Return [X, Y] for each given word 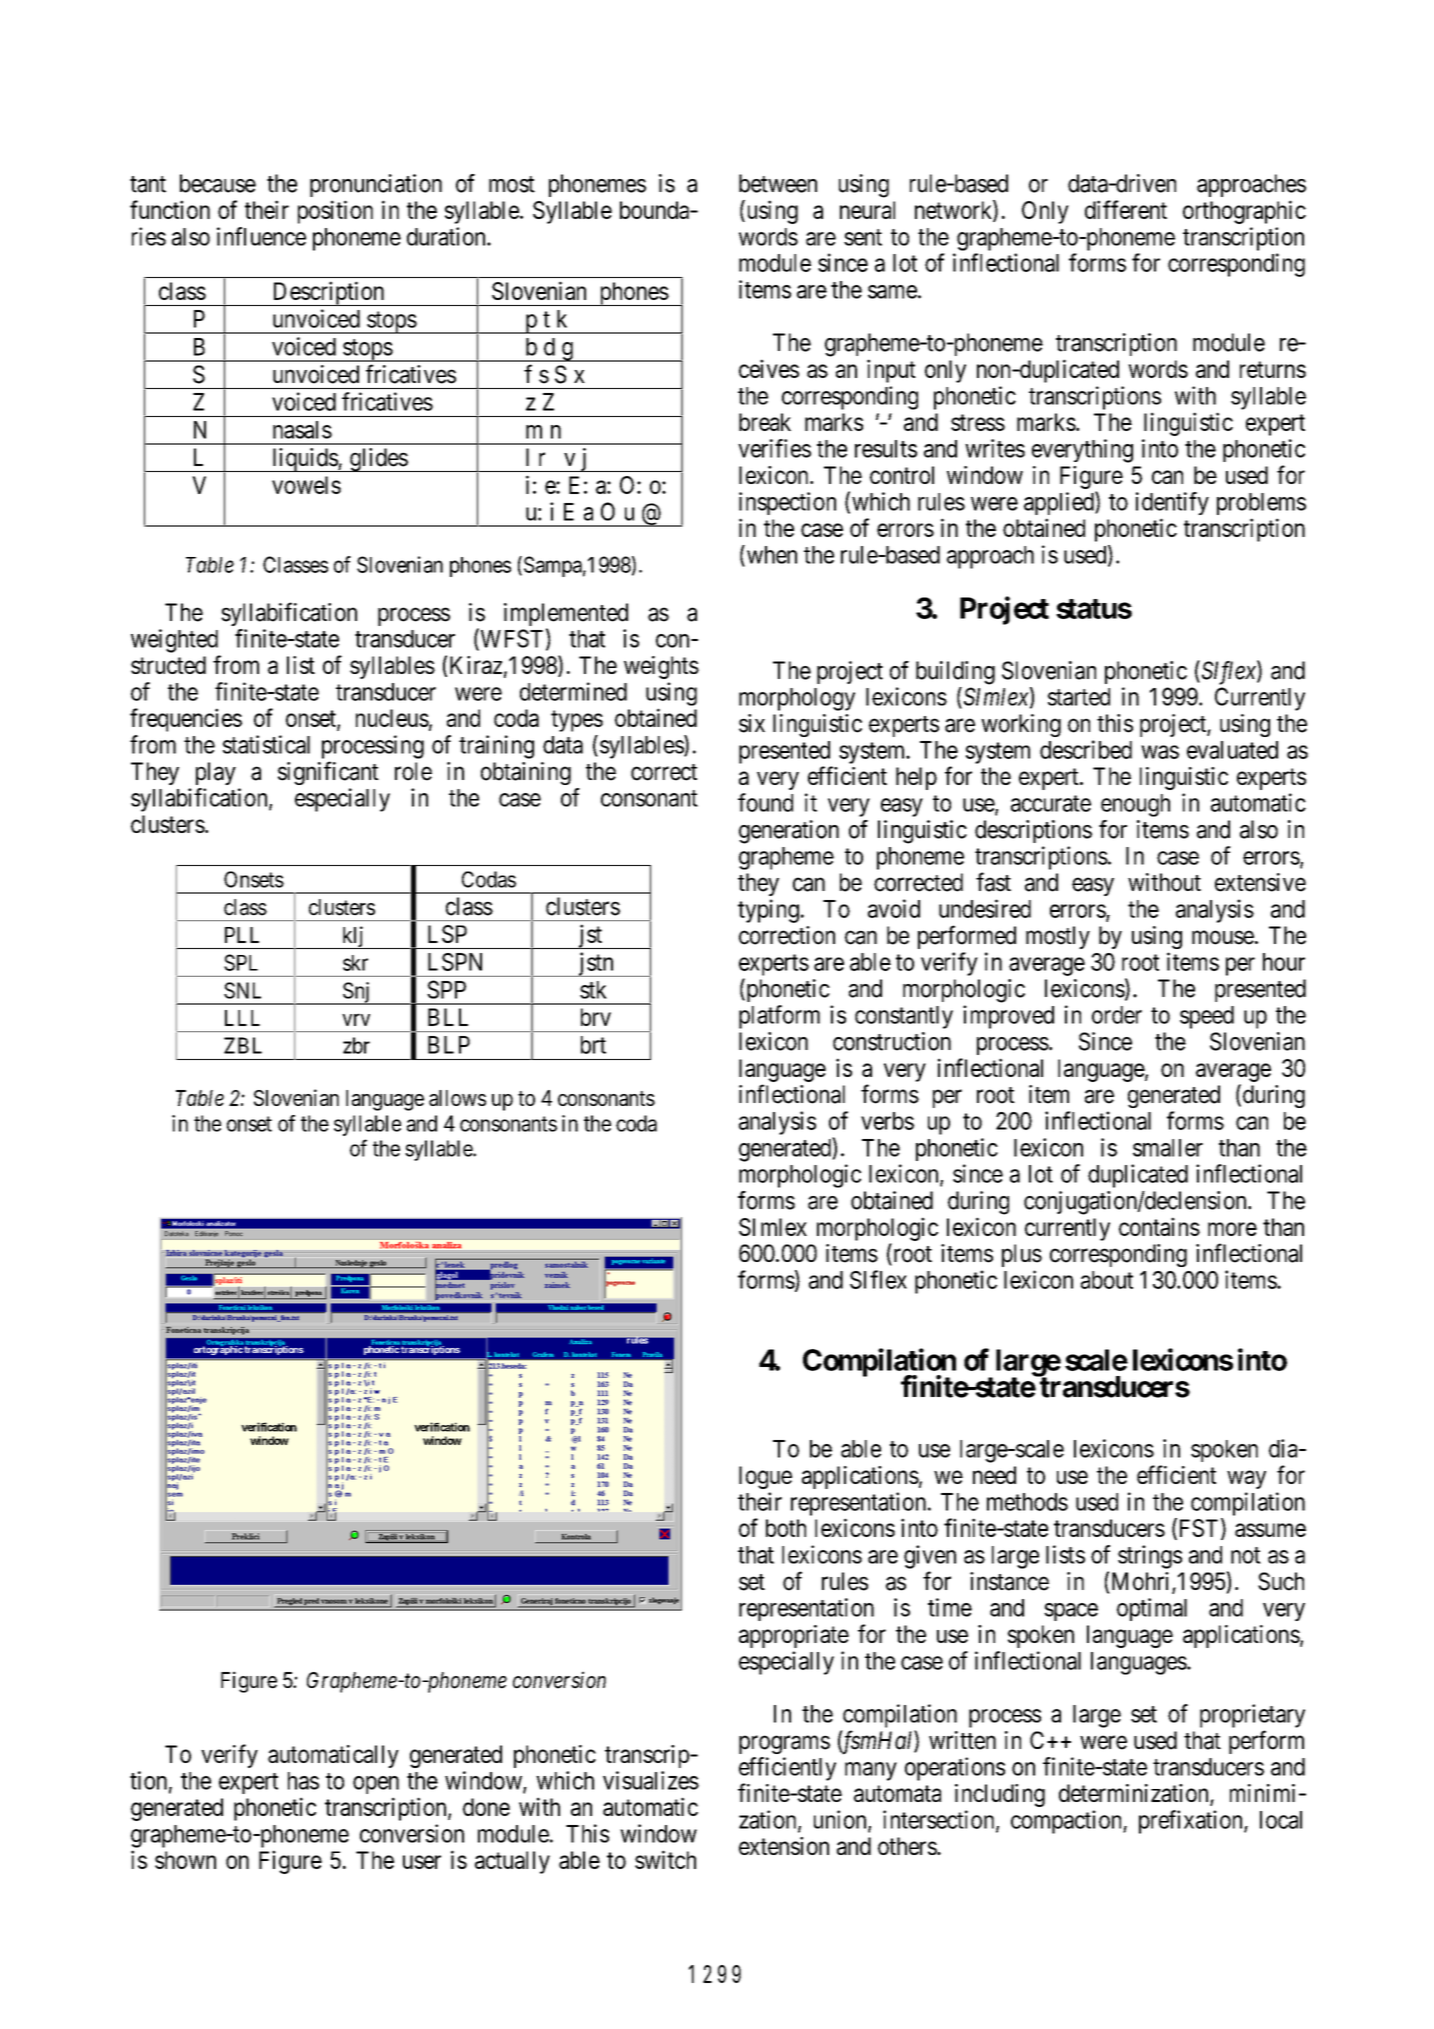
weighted [174, 641]
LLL [242, 1018]
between [778, 183]
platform [779, 1017]
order [1117, 1015]
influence [261, 236]
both [786, 1528]
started [1079, 697]
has [303, 1781]
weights [661, 667]
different [1126, 209]
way [1246, 1479]
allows [457, 1098]
